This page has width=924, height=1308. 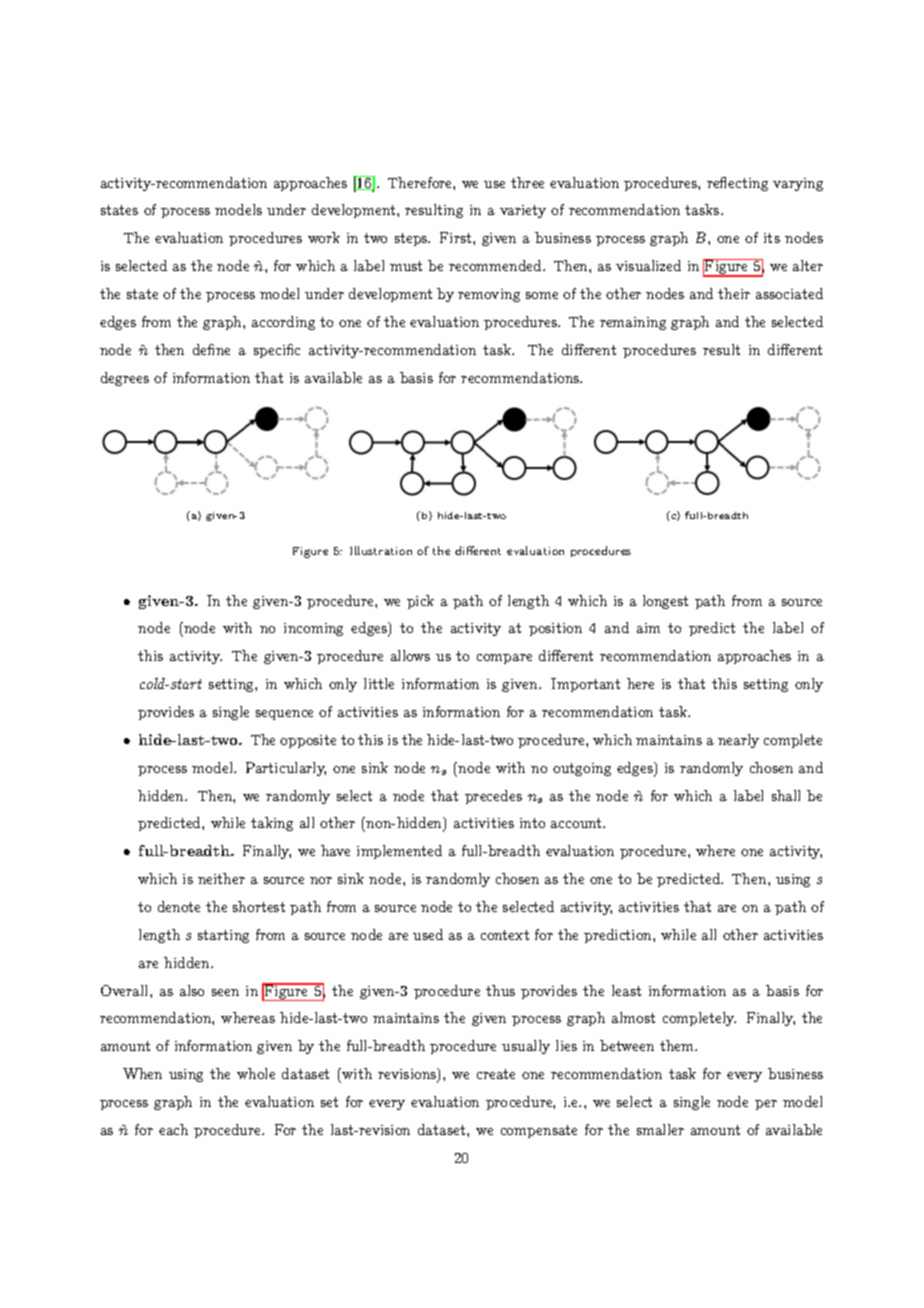 I want to click on shall, so click(x=786, y=795).
